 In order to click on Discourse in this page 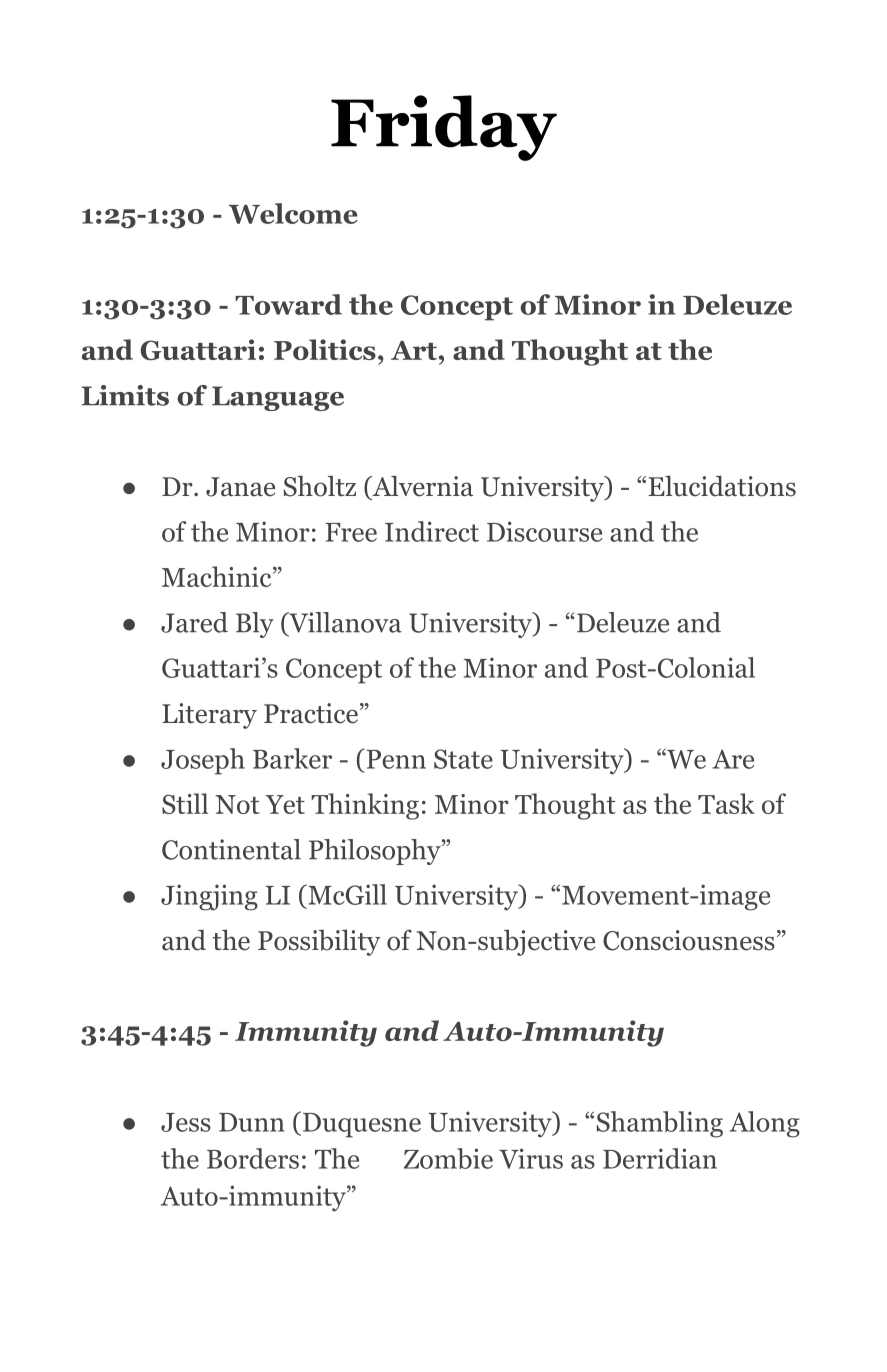, I will do `click(544, 531)`.
